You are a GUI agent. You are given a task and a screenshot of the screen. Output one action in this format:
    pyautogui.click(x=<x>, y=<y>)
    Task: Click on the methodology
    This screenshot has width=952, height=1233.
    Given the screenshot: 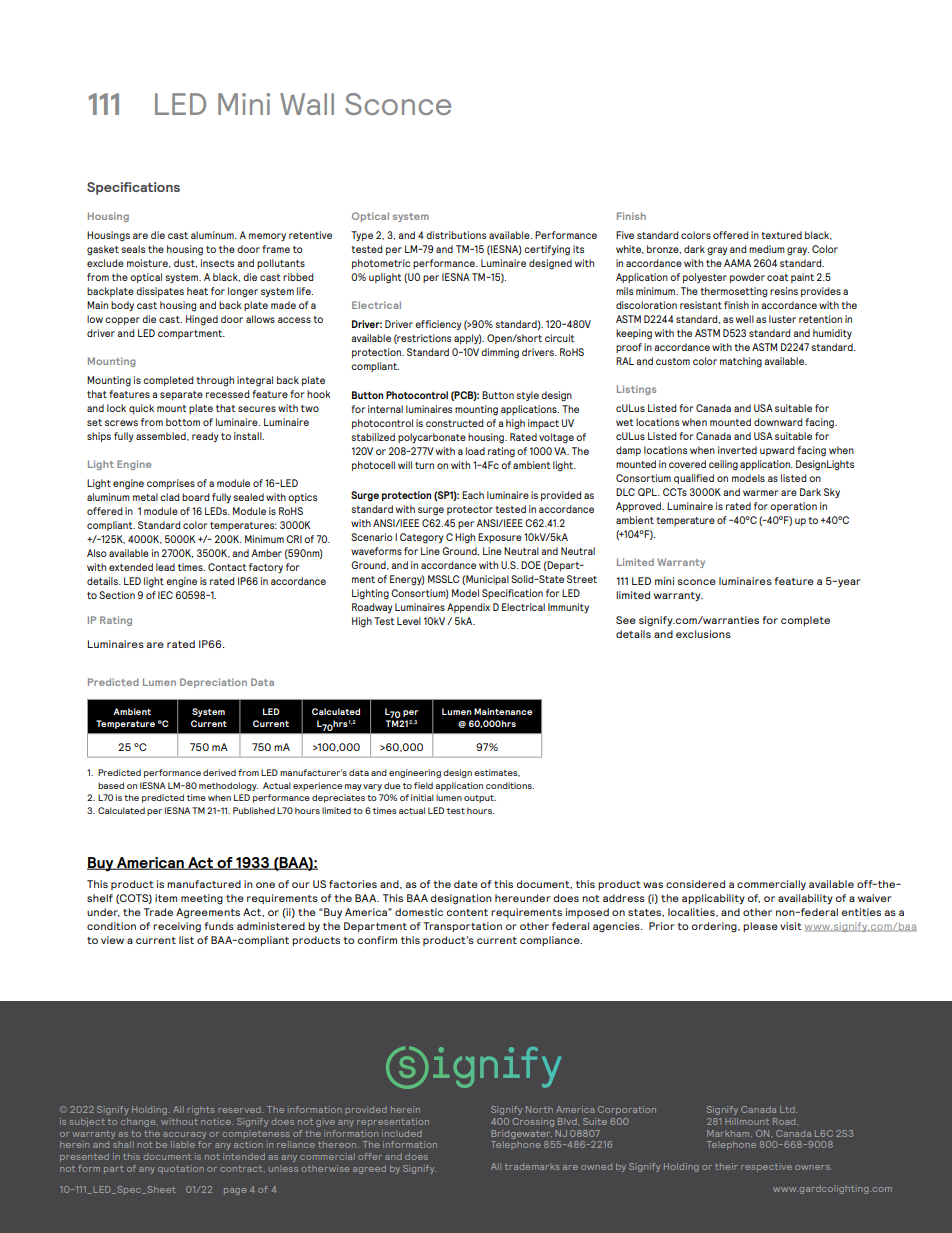 What is the action you would take?
    pyautogui.click(x=228, y=786)
